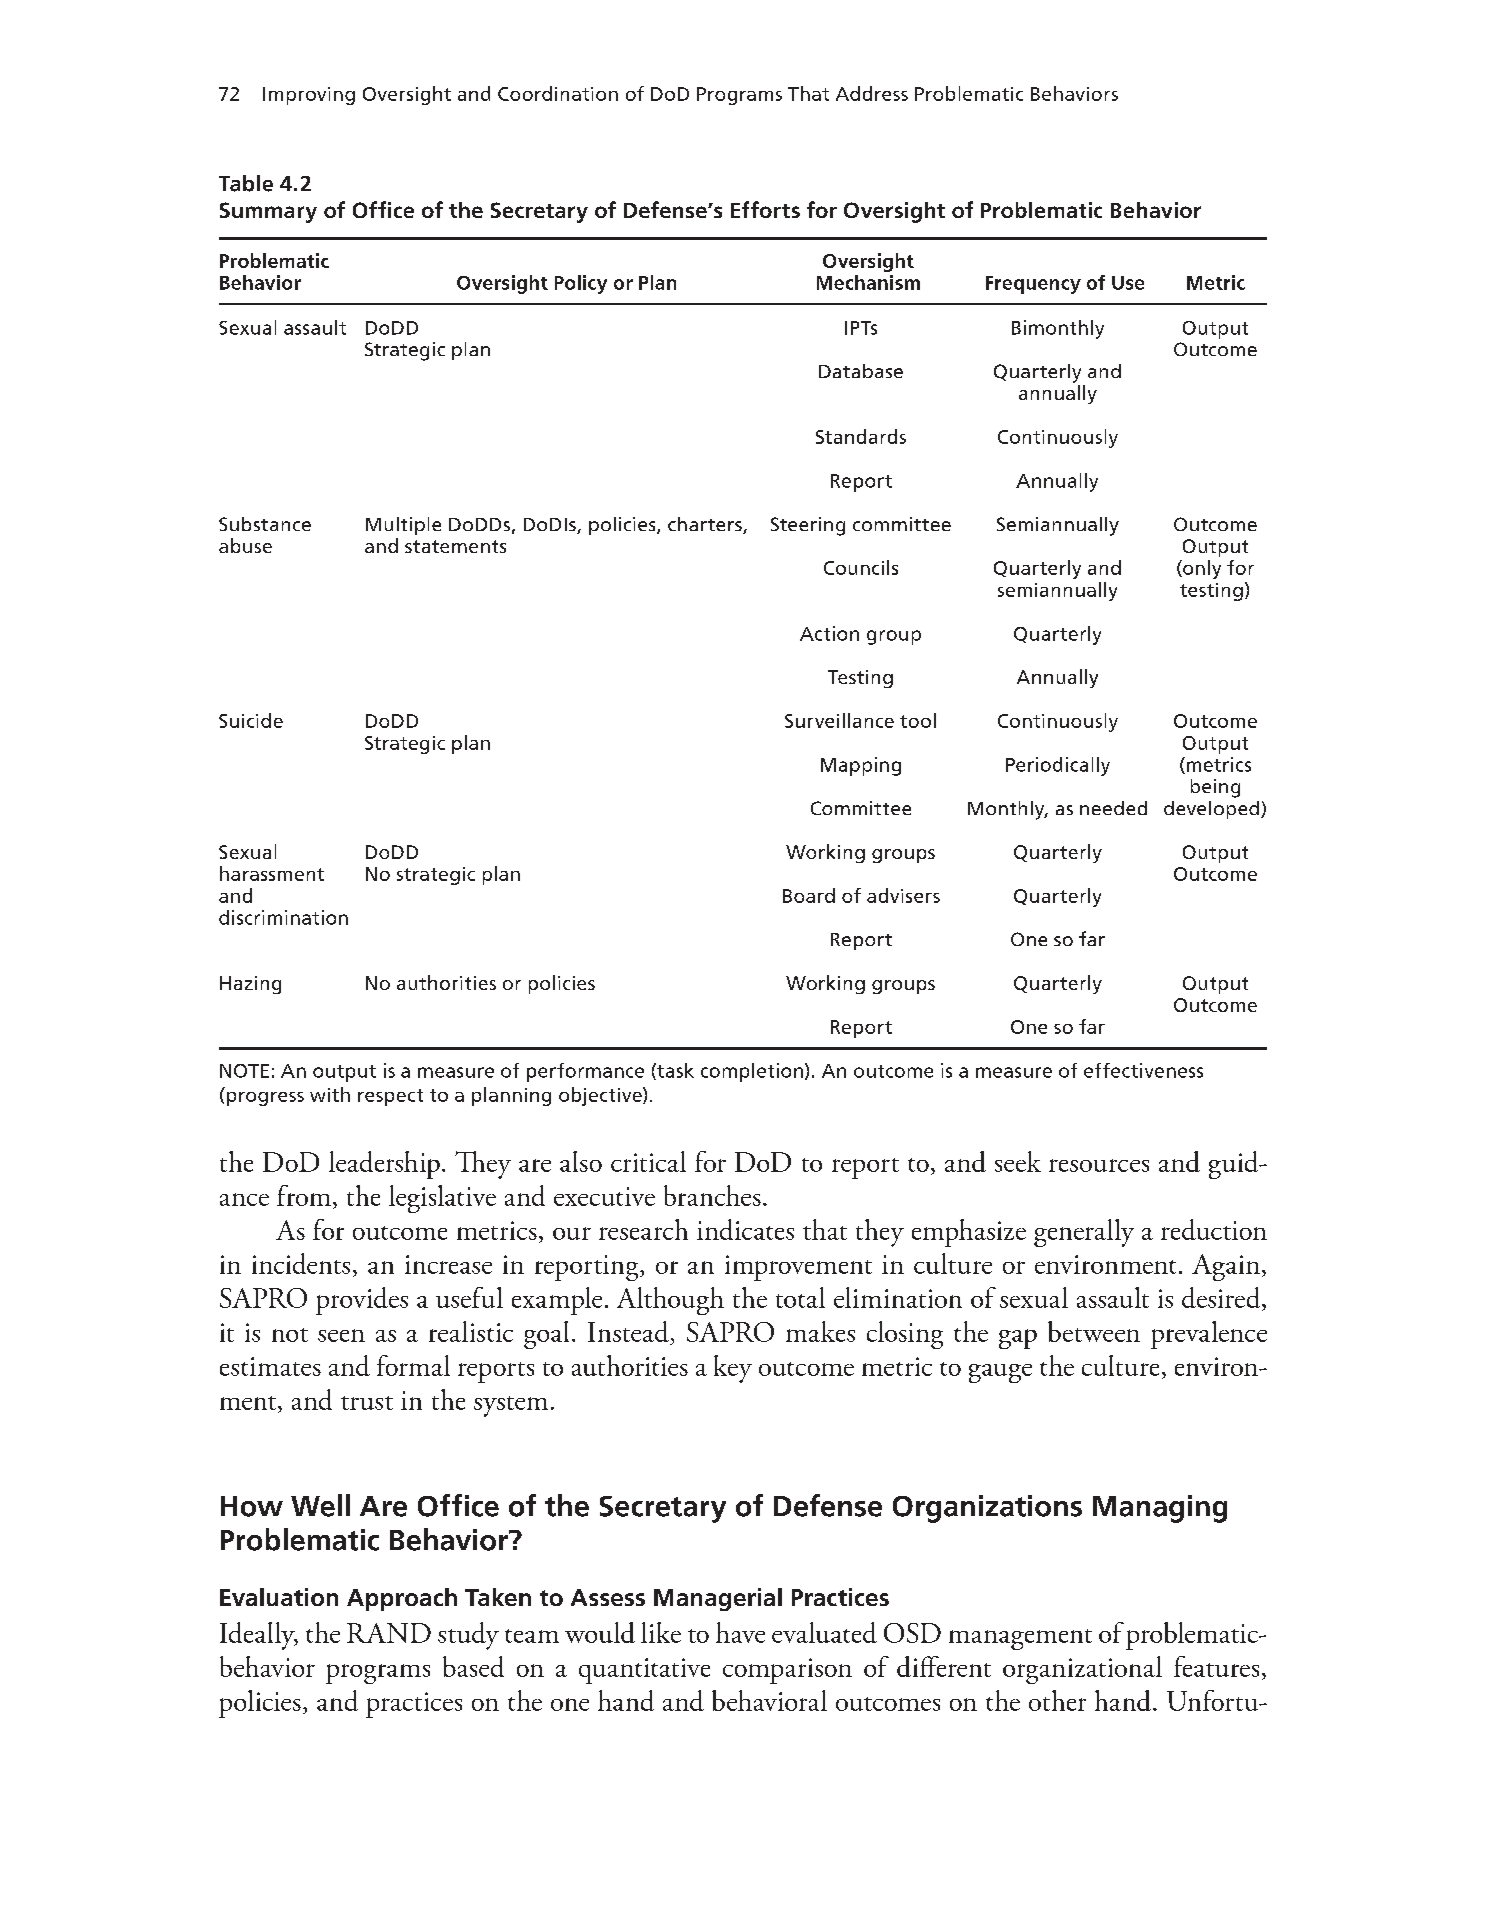  What do you see at coordinates (1033, 285) in the screenshot?
I see `Frequency` at bounding box center [1033, 285].
